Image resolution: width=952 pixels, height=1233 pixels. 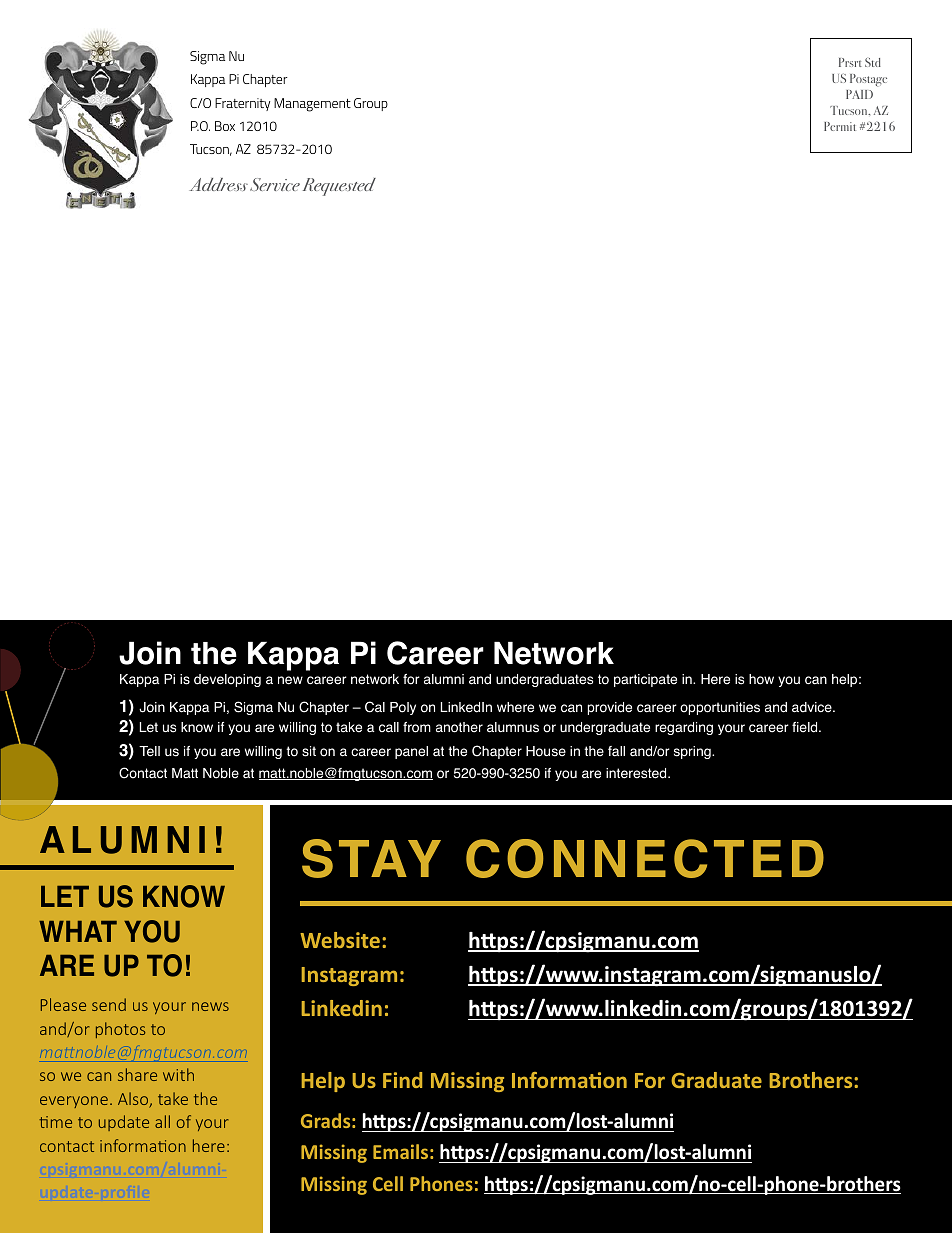 I want to click on developing, so click(x=227, y=680).
